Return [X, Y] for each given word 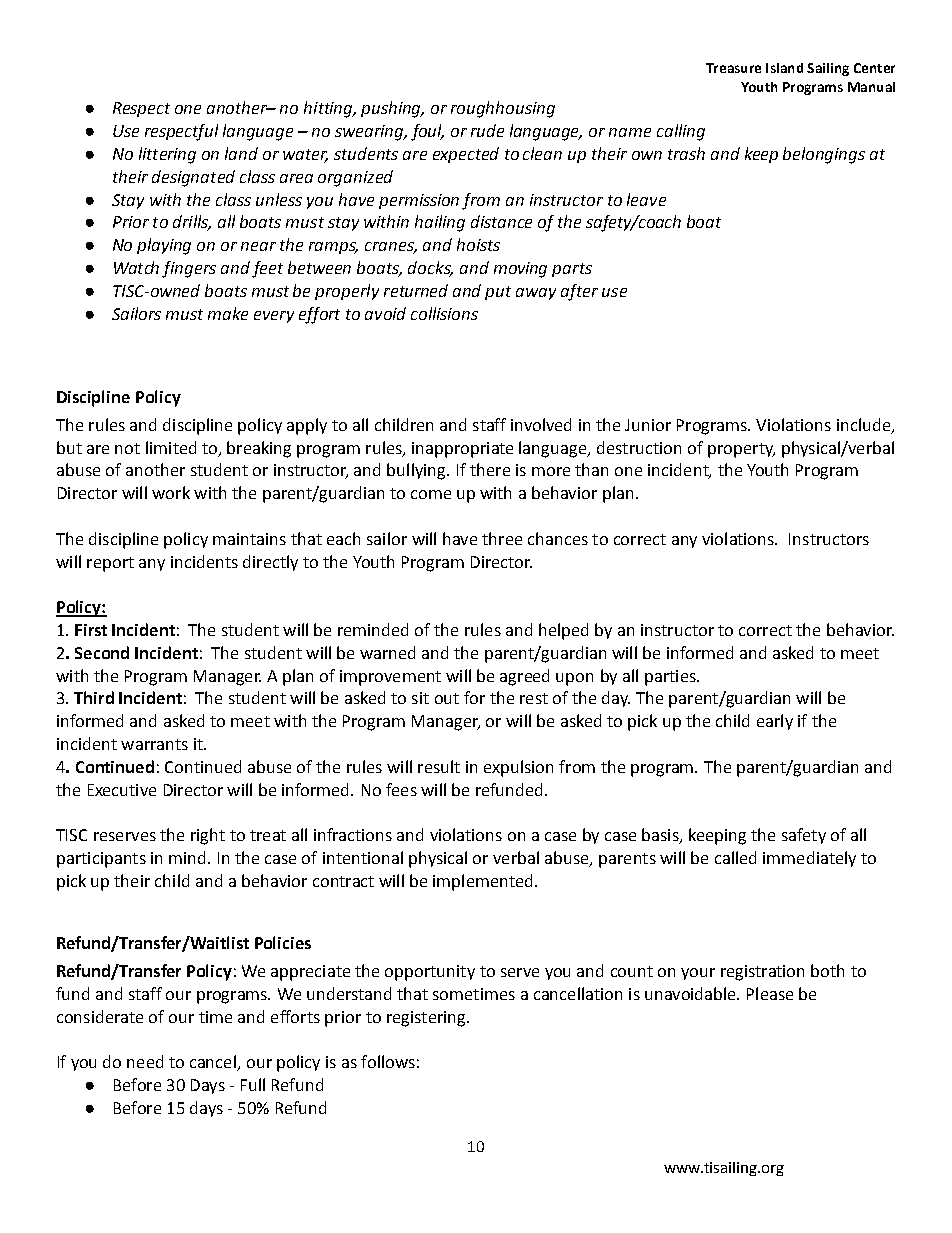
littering [167, 155]
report [110, 564]
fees [401, 789]
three [502, 538]
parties [671, 678]
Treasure [733, 68]
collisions [444, 313]
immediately [809, 859]
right [208, 836]
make [228, 313]
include [865, 425]
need [145, 1061]
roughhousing [503, 109]
